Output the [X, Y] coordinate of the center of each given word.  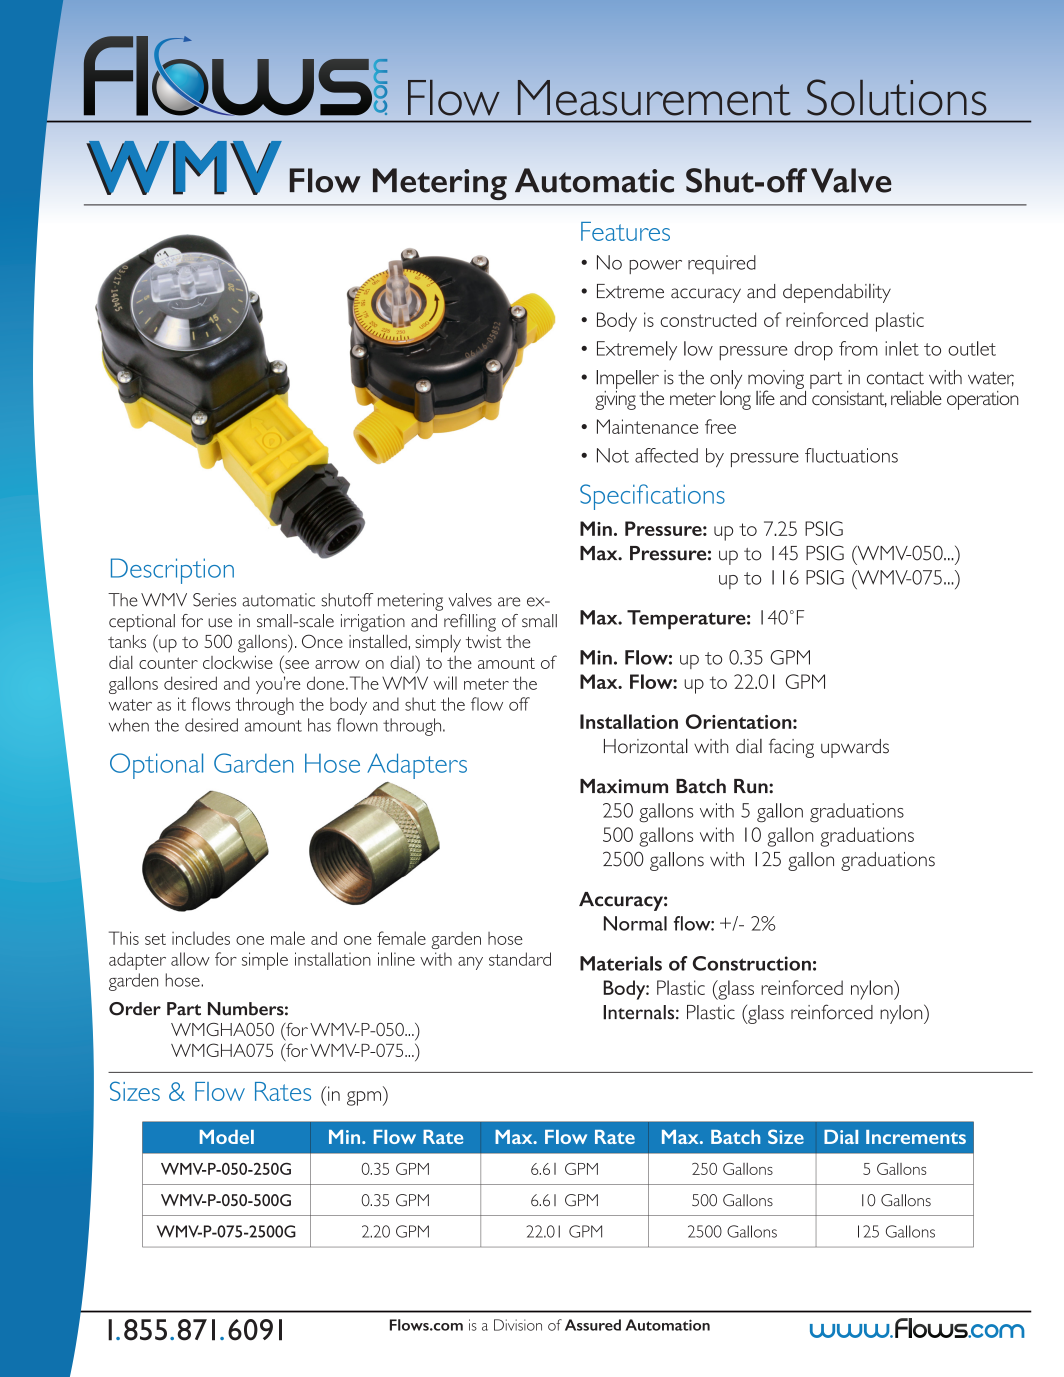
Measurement [654, 98]
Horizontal [646, 746]
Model [227, 1137]
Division [518, 1325]
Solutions [897, 97]
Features [625, 231]
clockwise [238, 662]
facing [791, 748]
